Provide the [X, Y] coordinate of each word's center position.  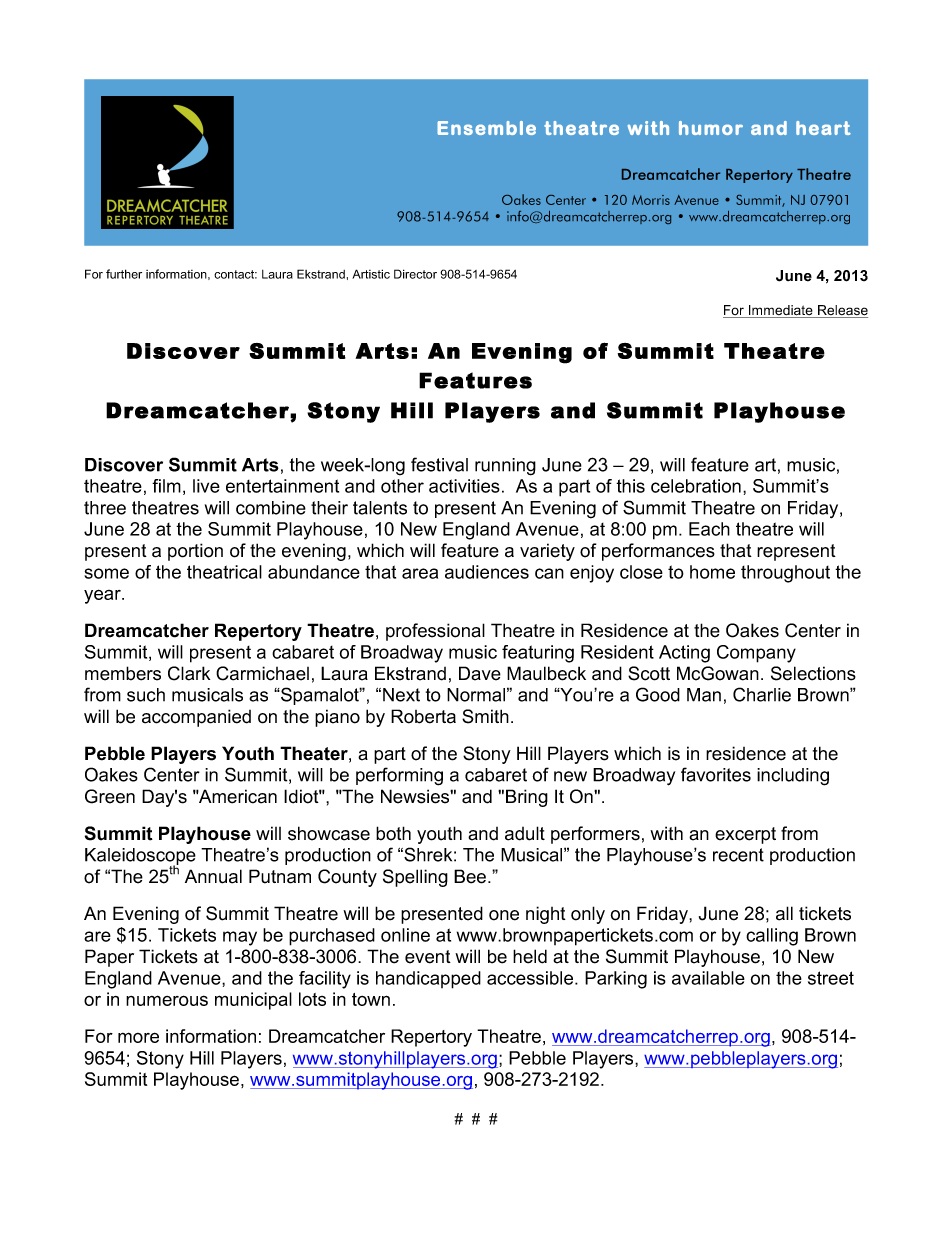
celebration [696, 486]
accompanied [196, 718]
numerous [167, 1000]
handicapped [428, 980]
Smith [485, 716]
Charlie [762, 694]
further [124, 274]
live [206, 486]
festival [439, 464]
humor [711, 128]
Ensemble [486, 128]
